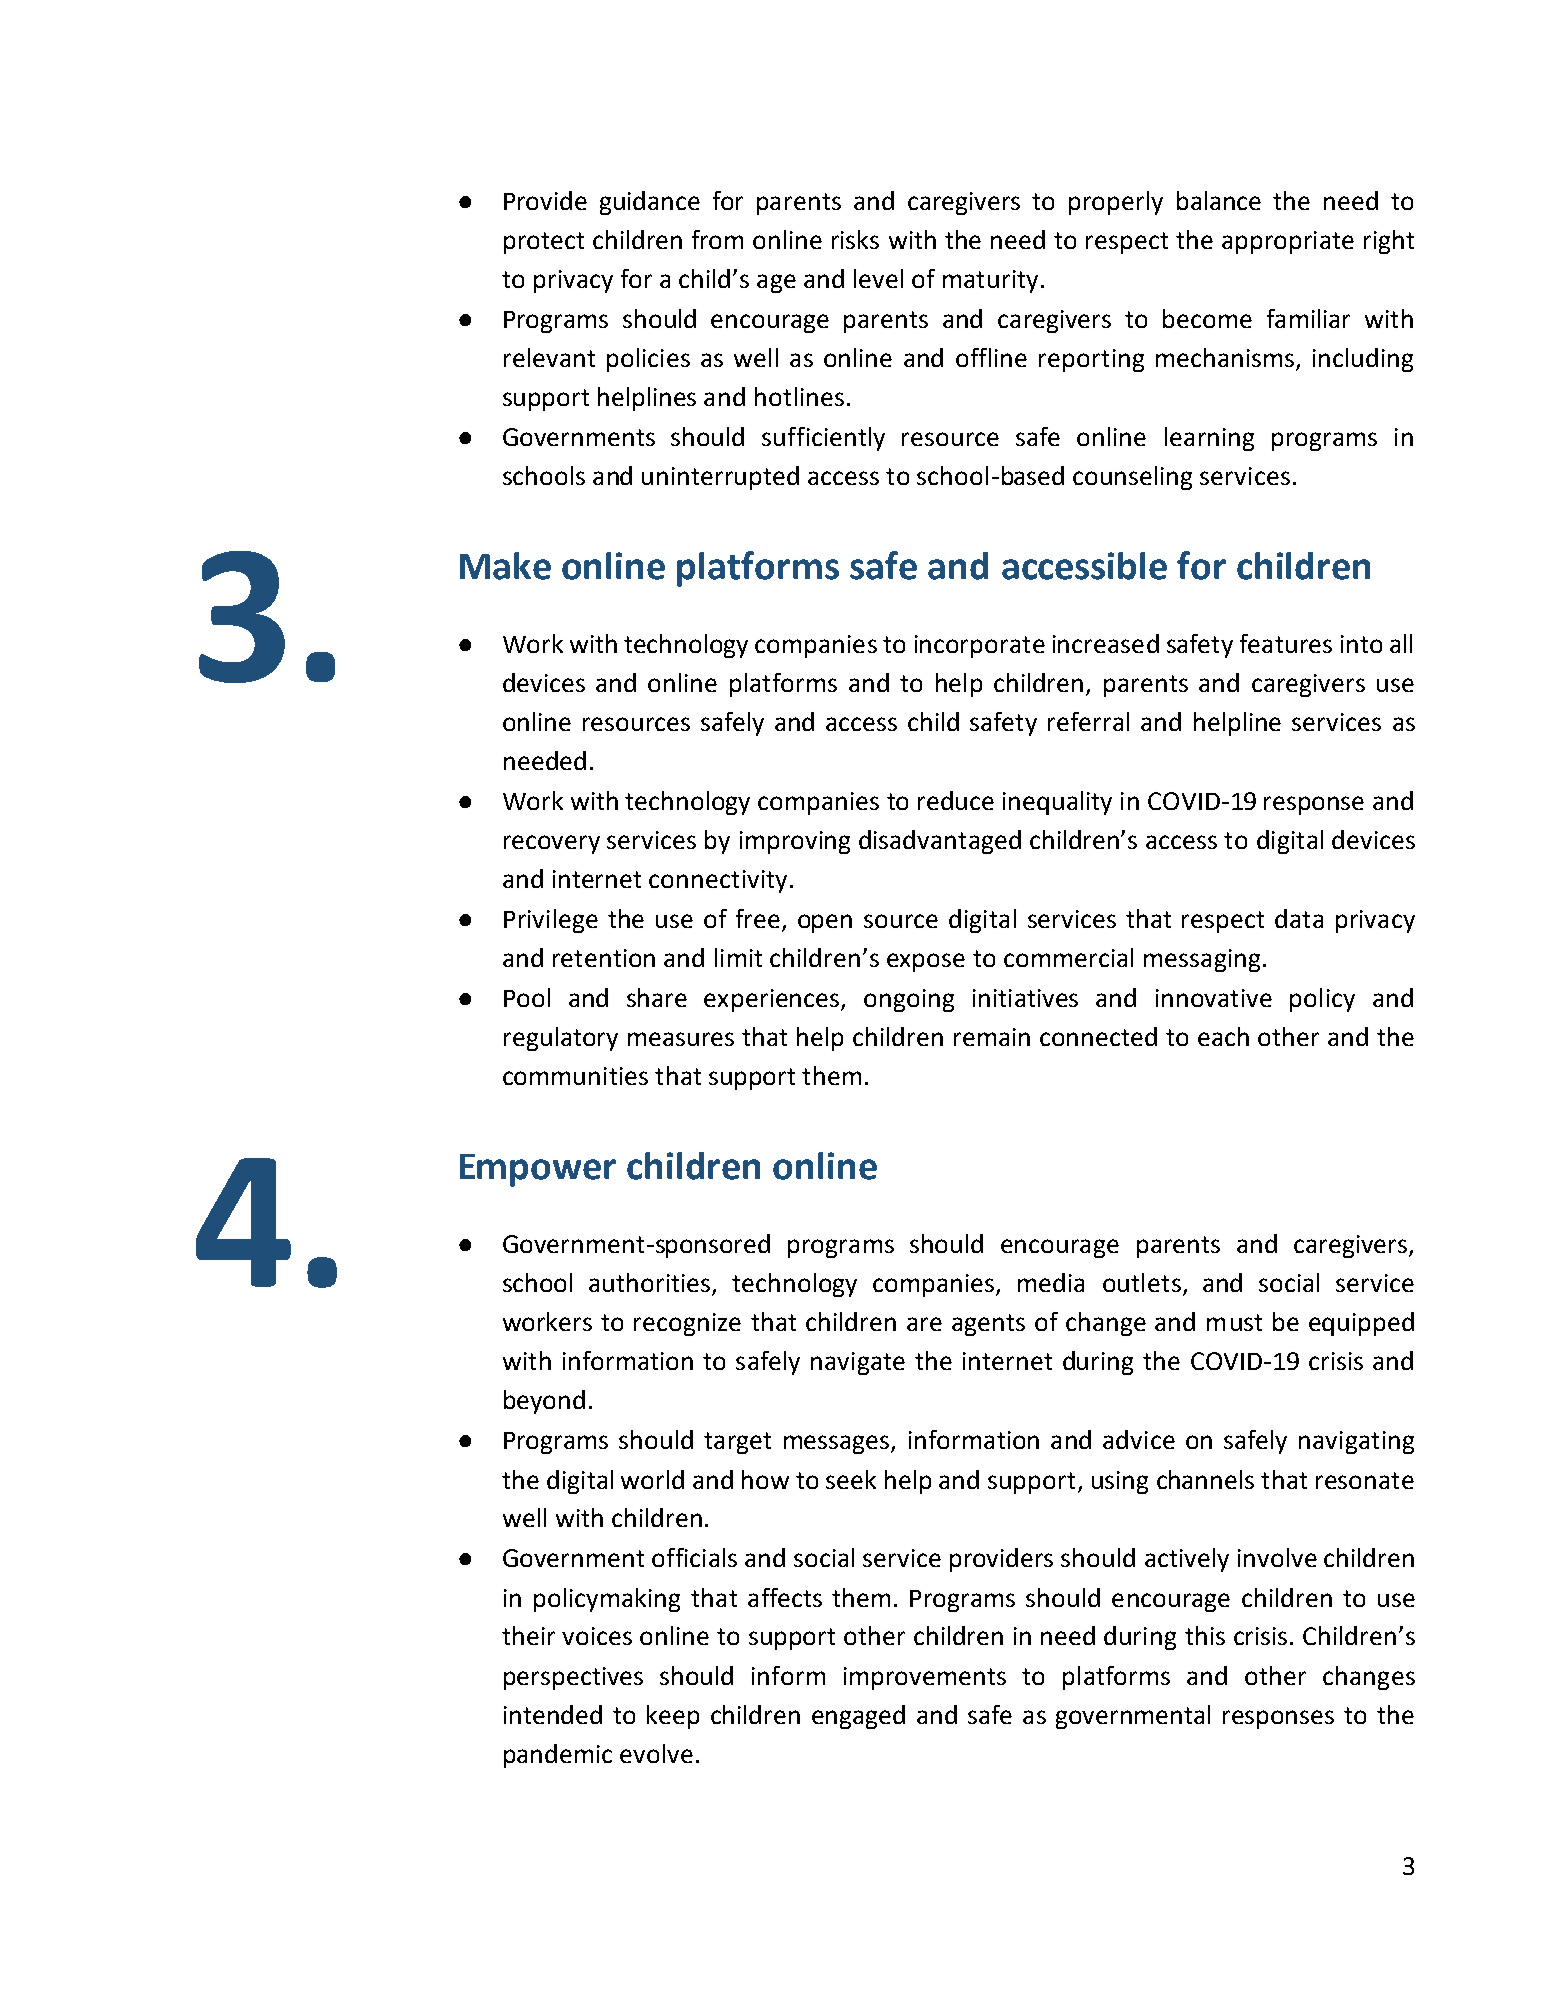 The image size is (1552, 2008). I want to click on appropriate, so click(1288, 242).
